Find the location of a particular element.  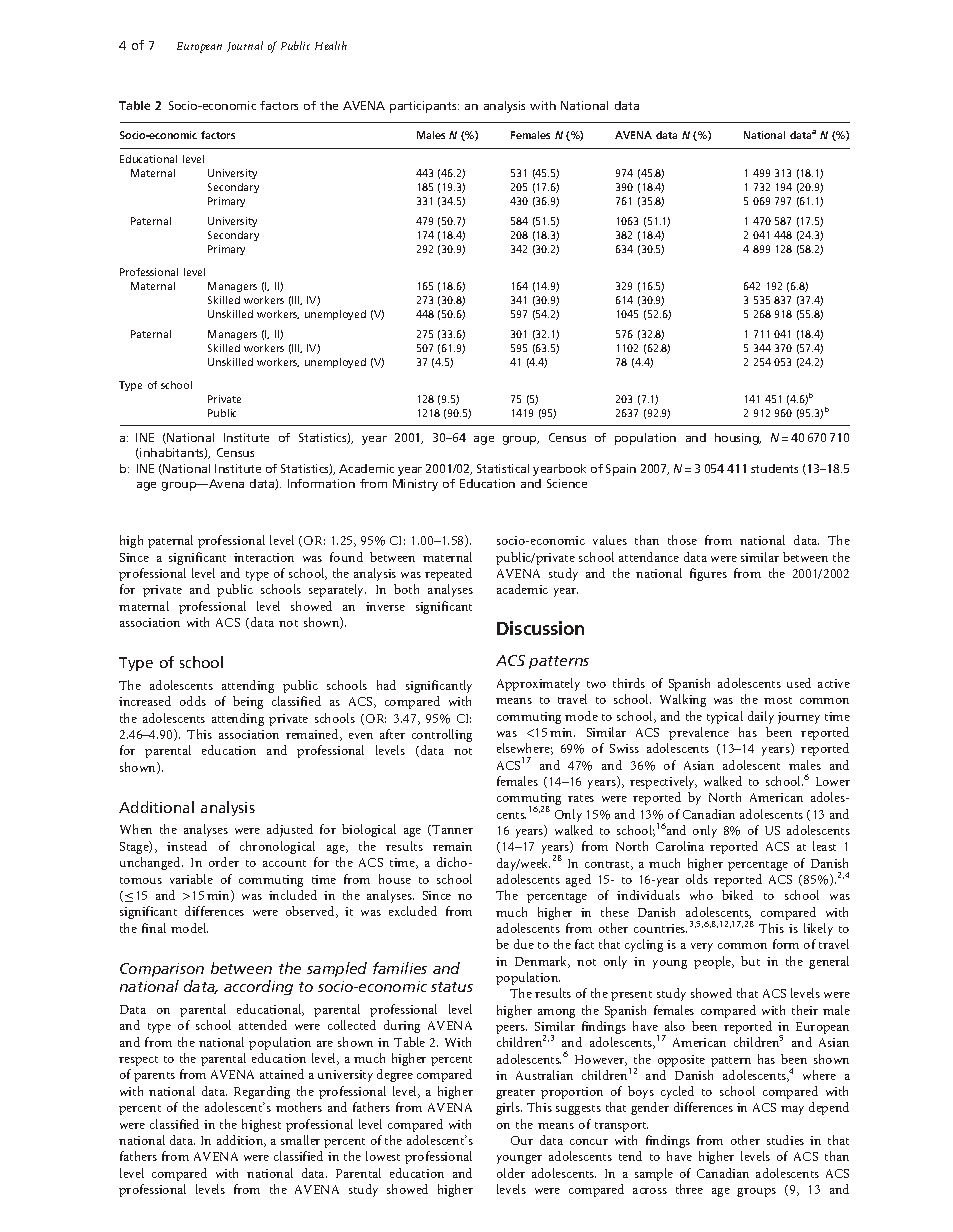

excluded is located at coordinates (413, 911).
